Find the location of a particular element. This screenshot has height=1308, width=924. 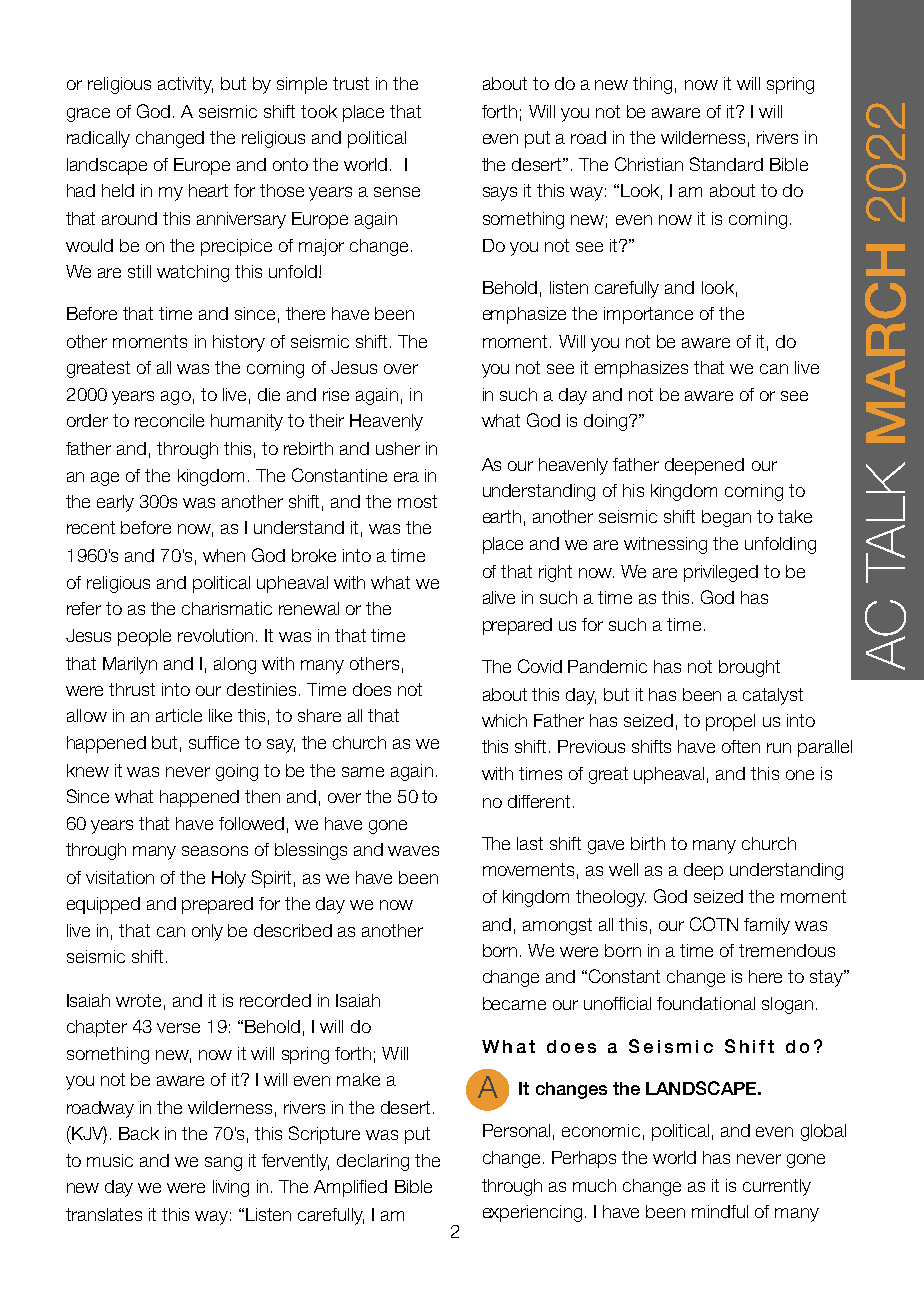

declaring is located at coordinates (373, 1162).
